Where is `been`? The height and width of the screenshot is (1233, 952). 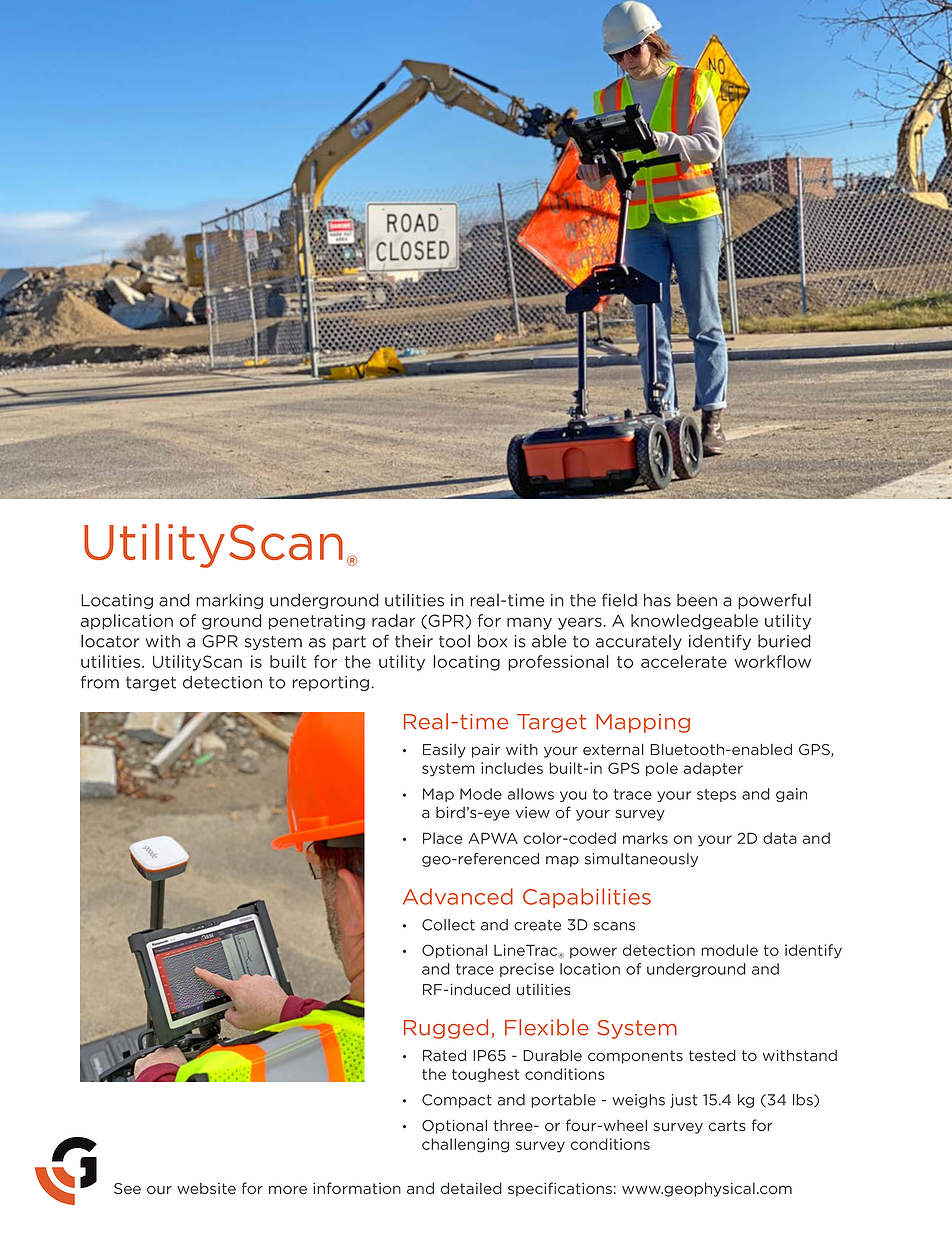 been is located at coordinates (697, 600).
